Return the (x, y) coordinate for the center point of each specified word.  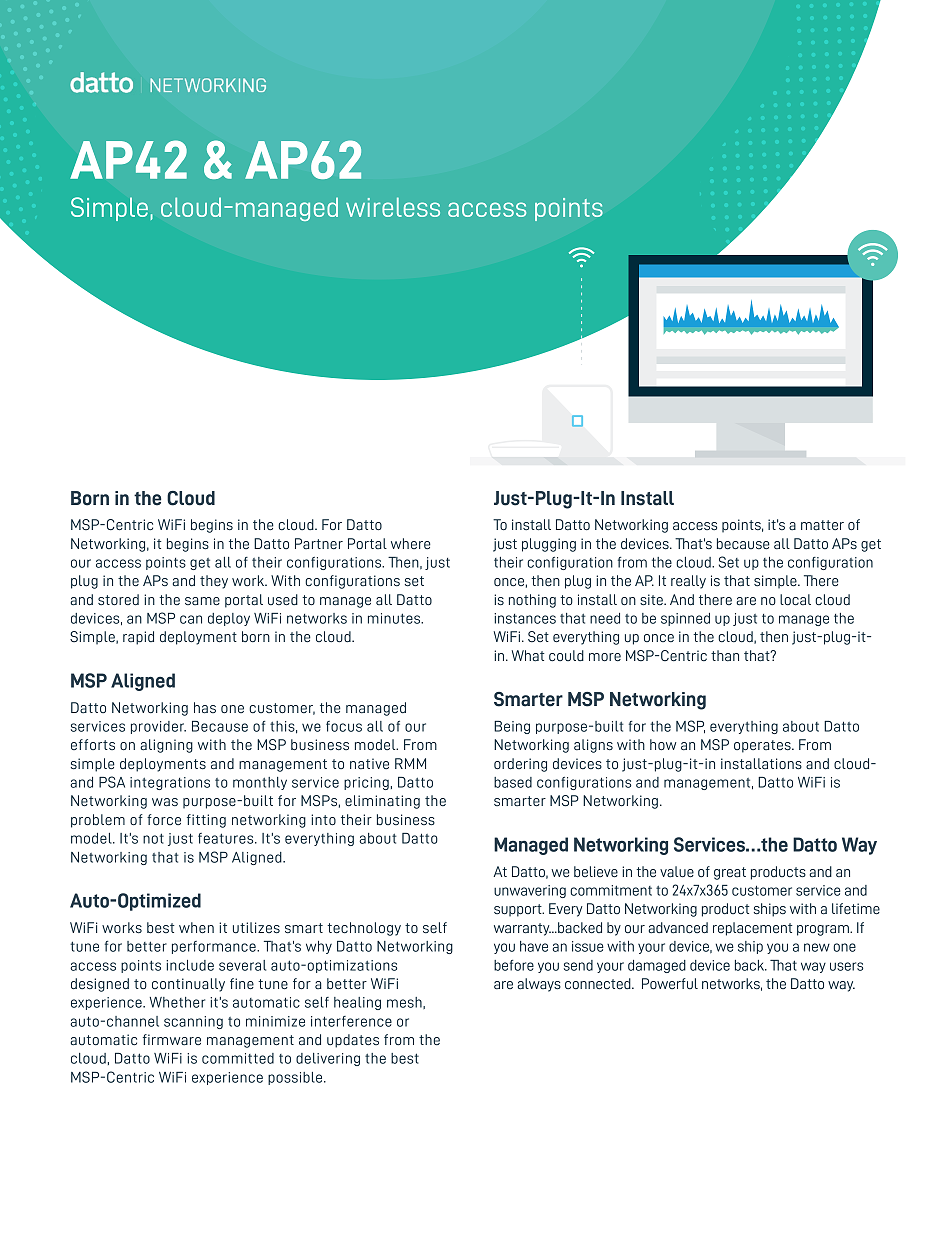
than (725, 656)
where (411, 544)
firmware (172, 1039)
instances (525, 618)
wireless (393, 207)
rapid (138, 638)
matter (822, 525)
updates (353, 1041)
